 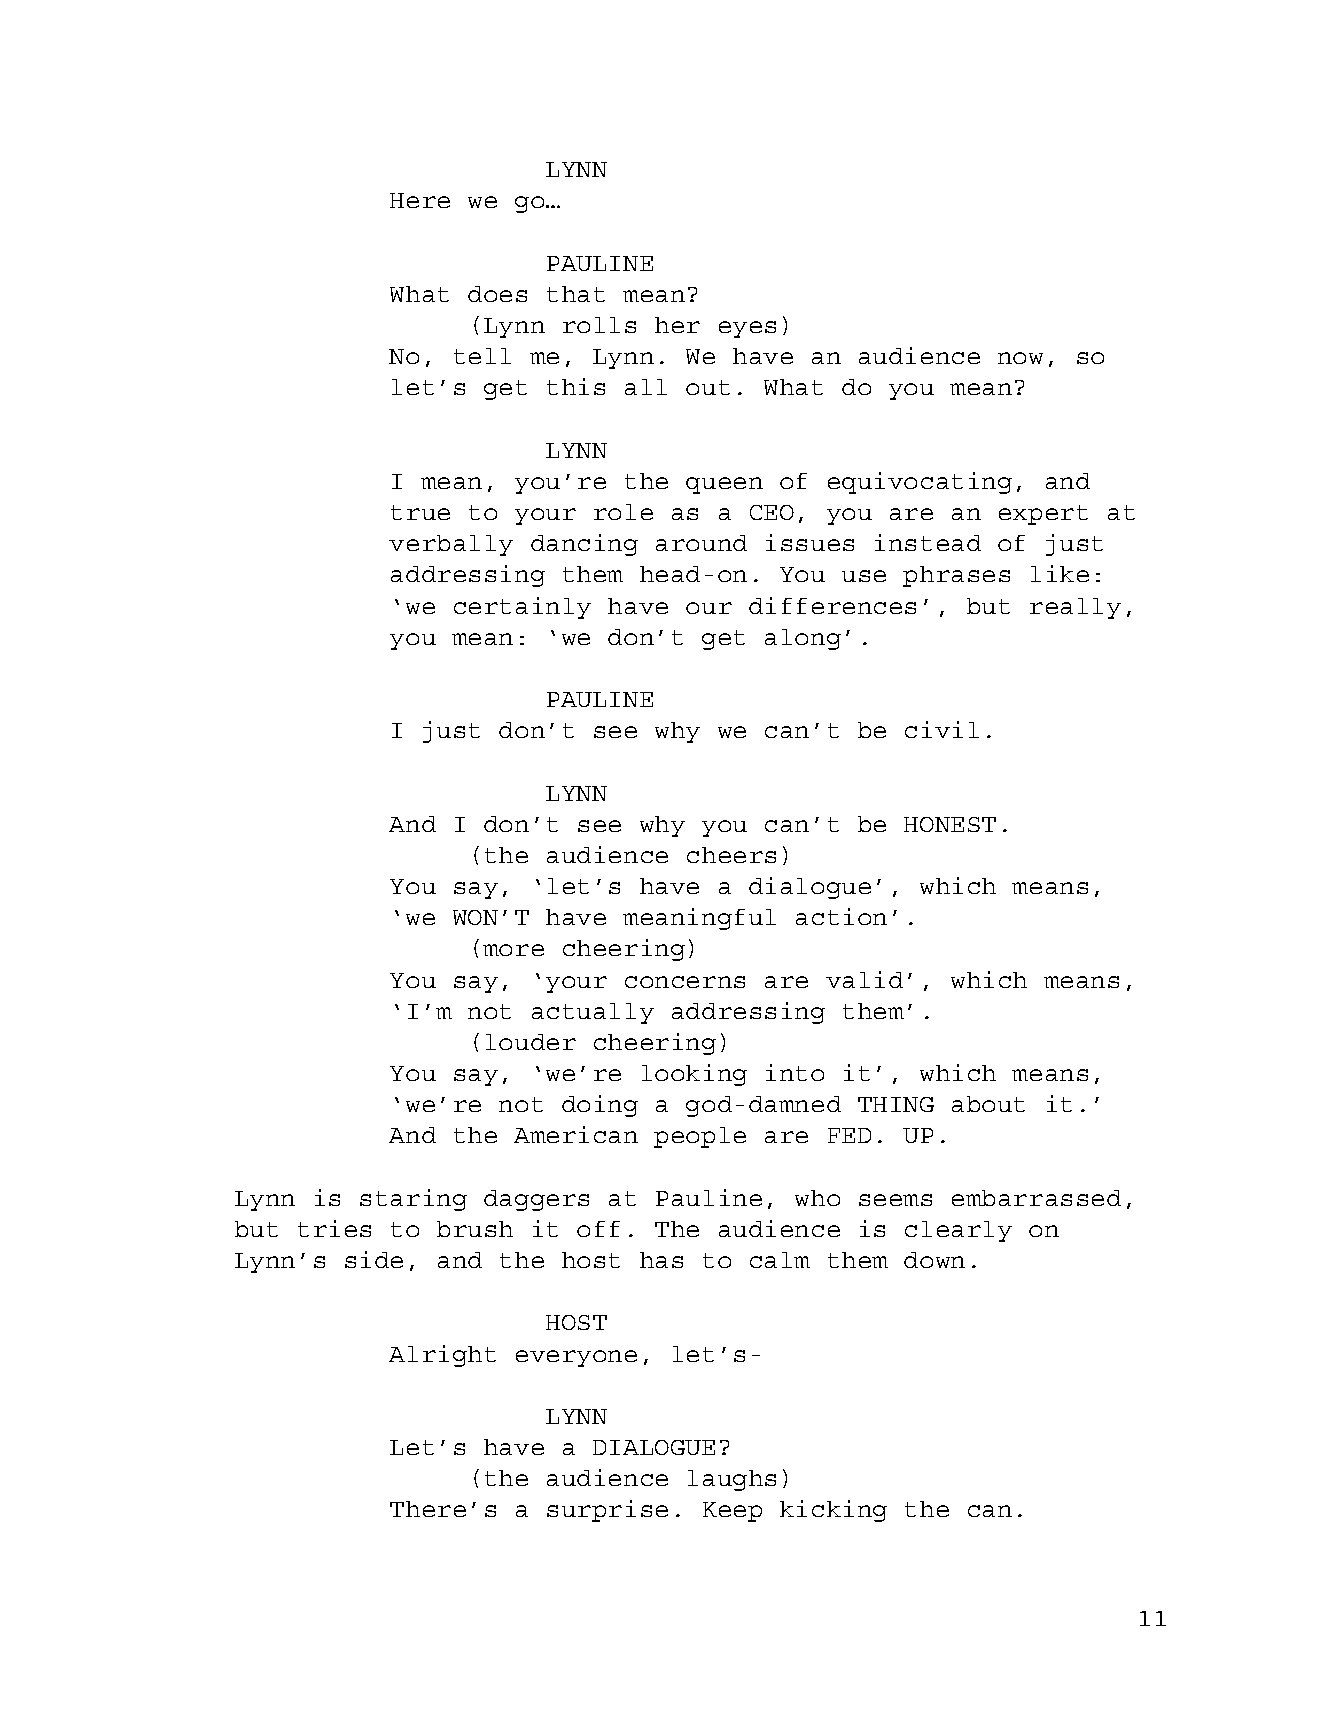 What do you see at coordinates (732, 1480) in the image?
I see `laughs` at bounding box center [732, 1480].
